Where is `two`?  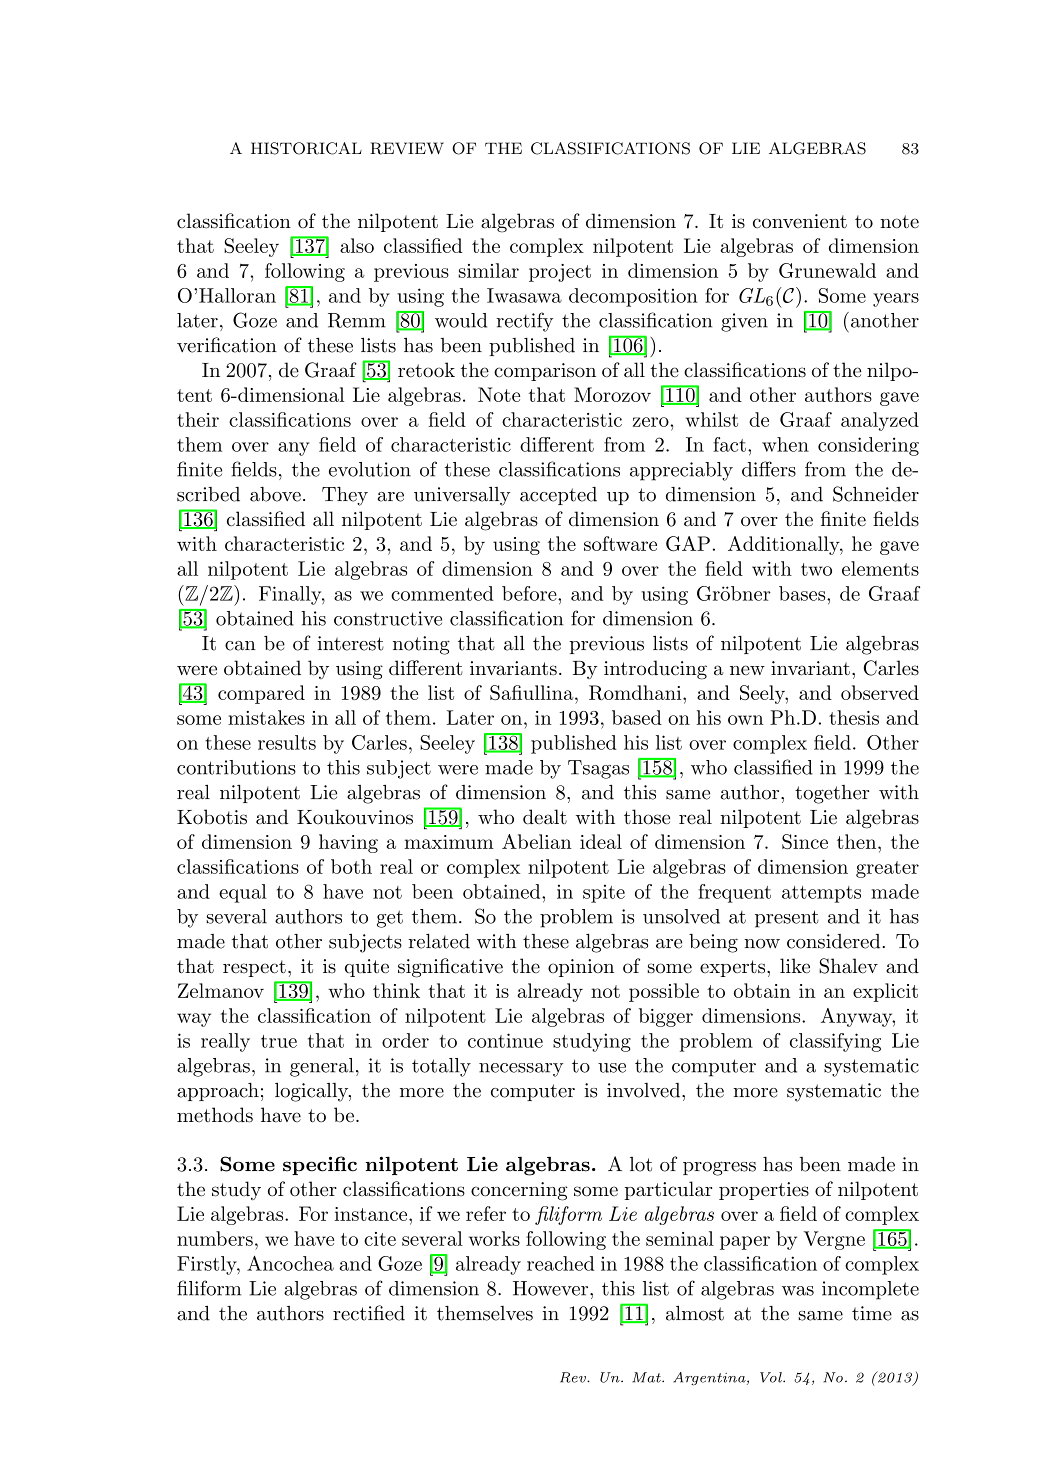 two is located at coordinates (816, 569).
